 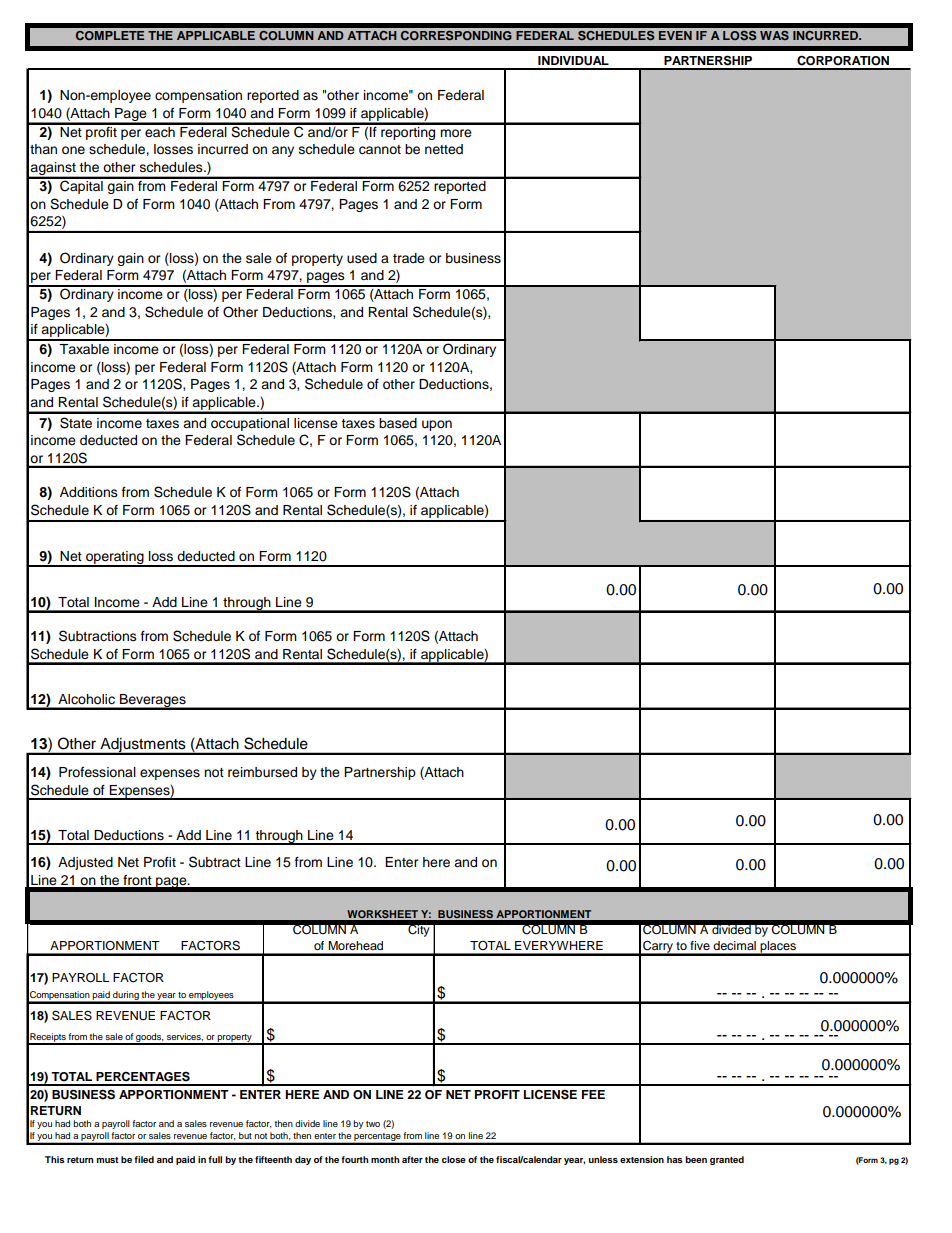 What do you see at coordinates (398, 423) in the screenshot?
I see `based` at bounding box center [398, 423].
